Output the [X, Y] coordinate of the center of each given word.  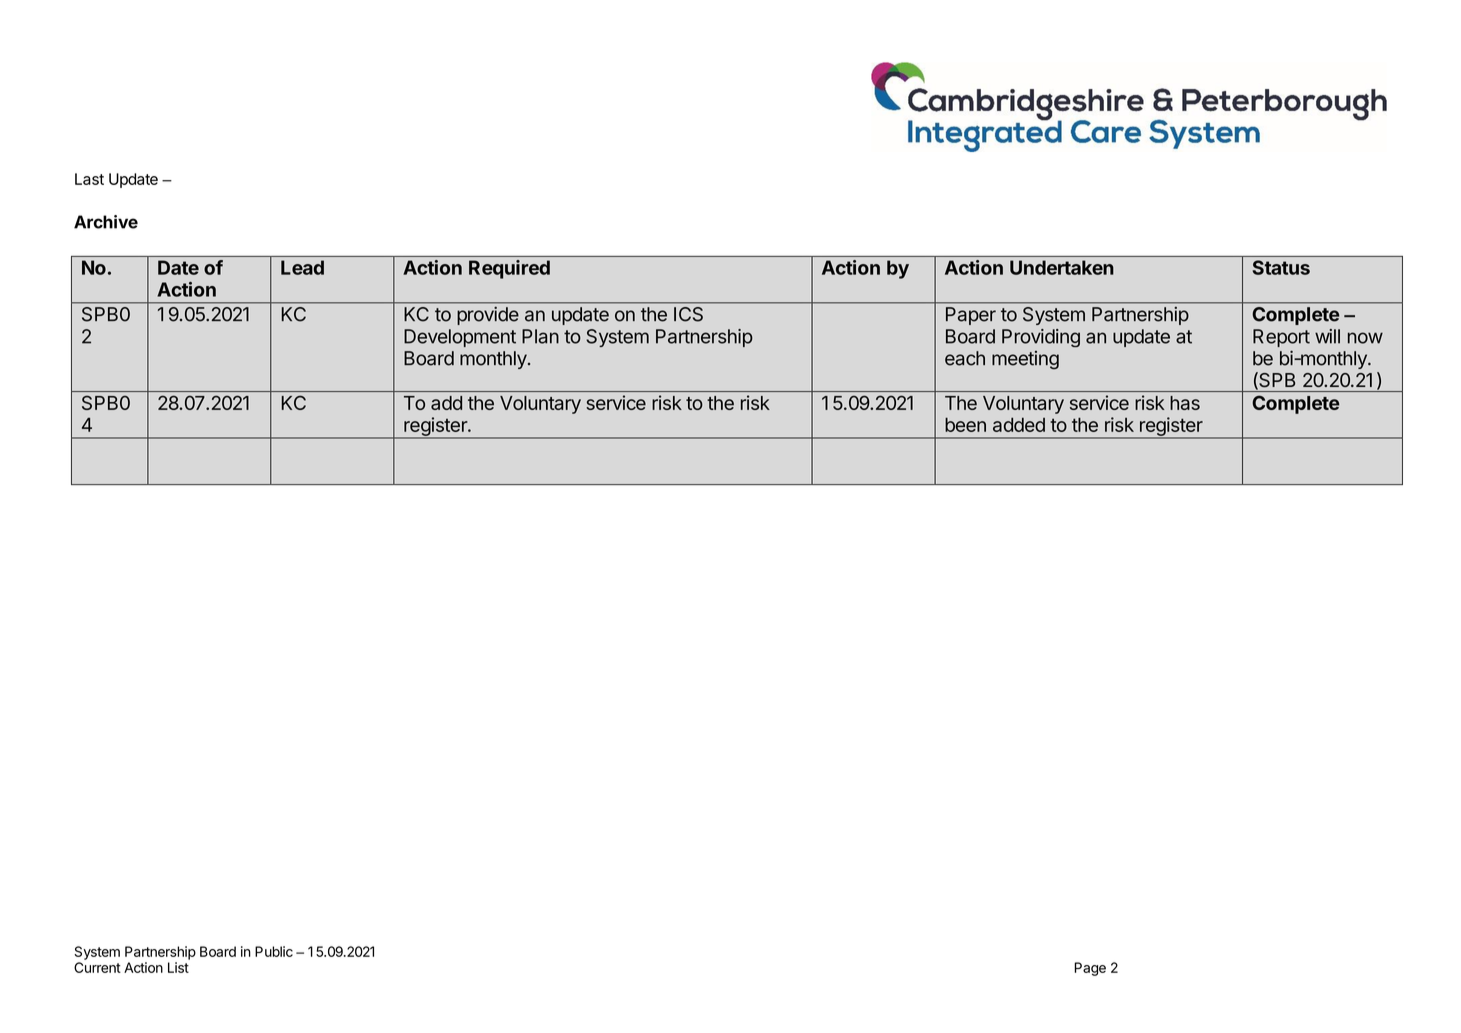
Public [274, 951]
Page [1090, 969]
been [965, 424]
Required [509, 269]
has [1185, 403]
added [1019, 424]
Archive [106, 222]
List [178, 967]
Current [97, 967]
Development [460, 338]
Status [1281, 267]
